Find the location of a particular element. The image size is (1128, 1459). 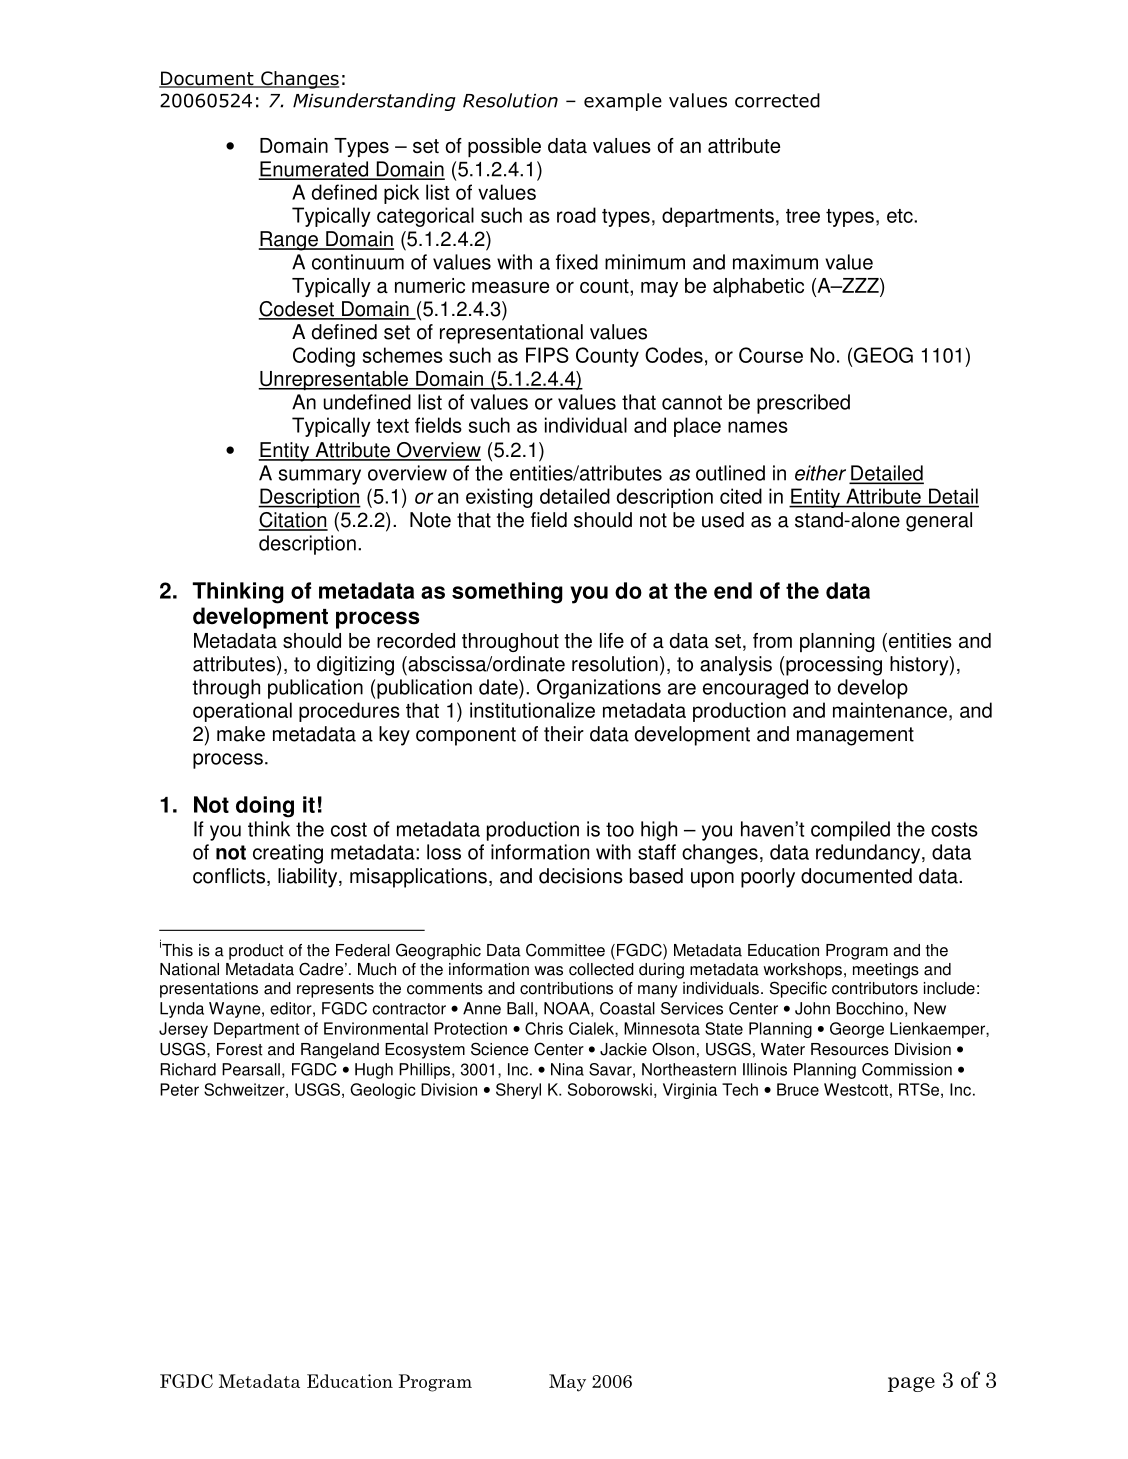

possible is located at coordinates (504, 147).
